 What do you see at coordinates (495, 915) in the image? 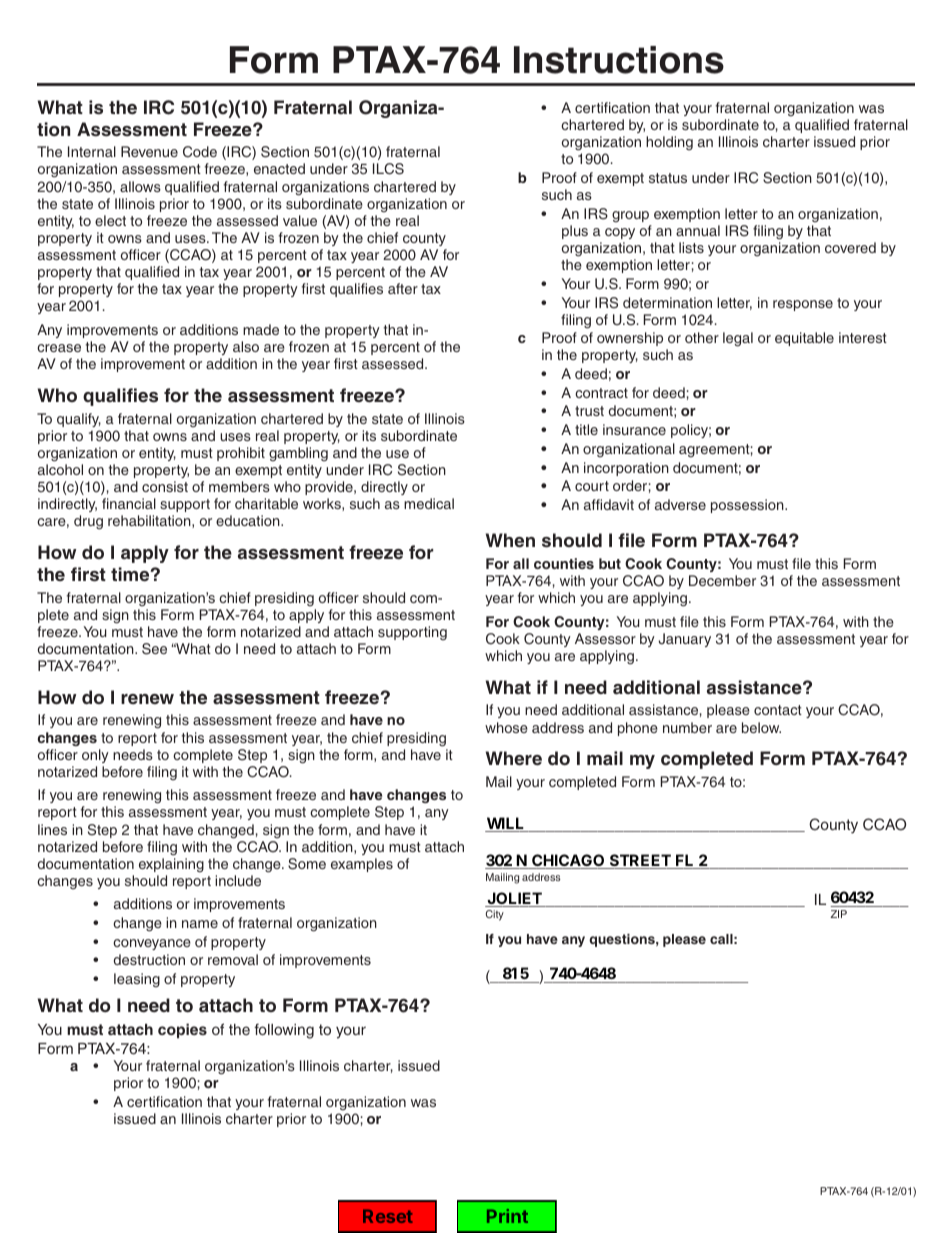
I see `City` at bounding box center [495, 915].
